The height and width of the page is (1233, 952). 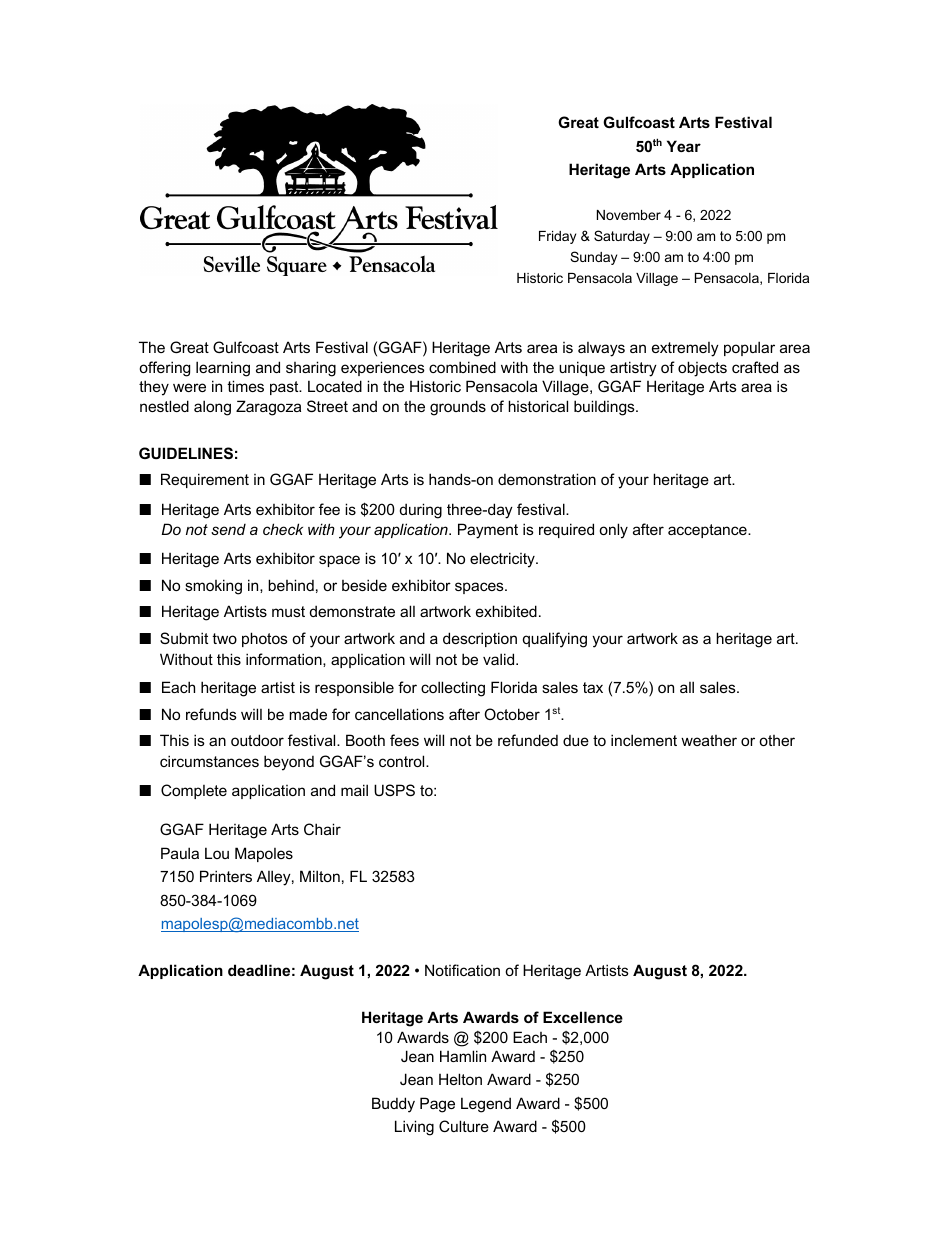 What do you see at coordinates (684, 146) in the page?
I see `Year` at bounding box center [684, 146].
